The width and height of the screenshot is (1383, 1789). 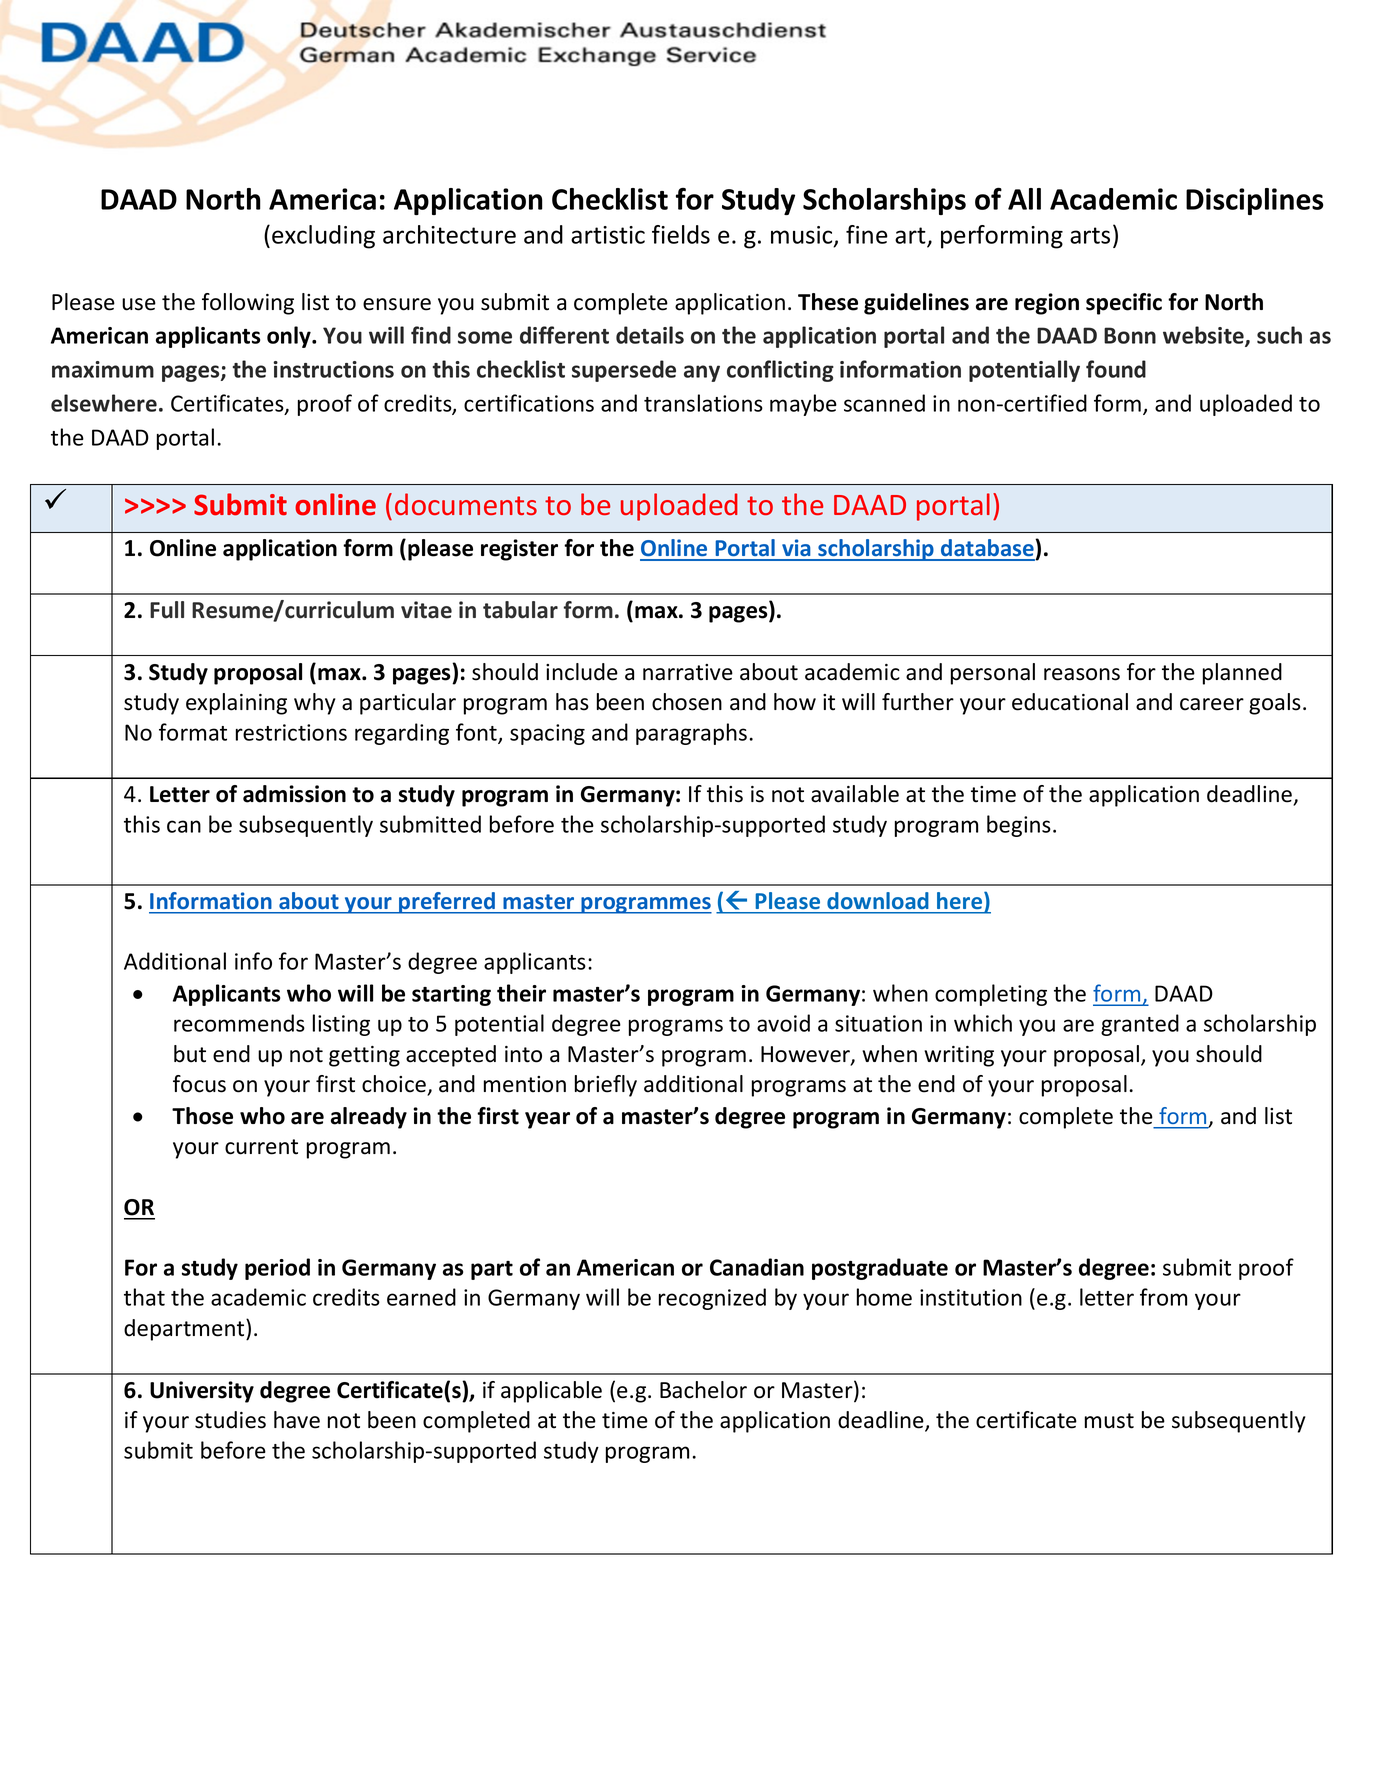 What do you see at coordinates (1109, 1421) in the screenshot?
I see `must` at bounding box center [1109, 1421].
